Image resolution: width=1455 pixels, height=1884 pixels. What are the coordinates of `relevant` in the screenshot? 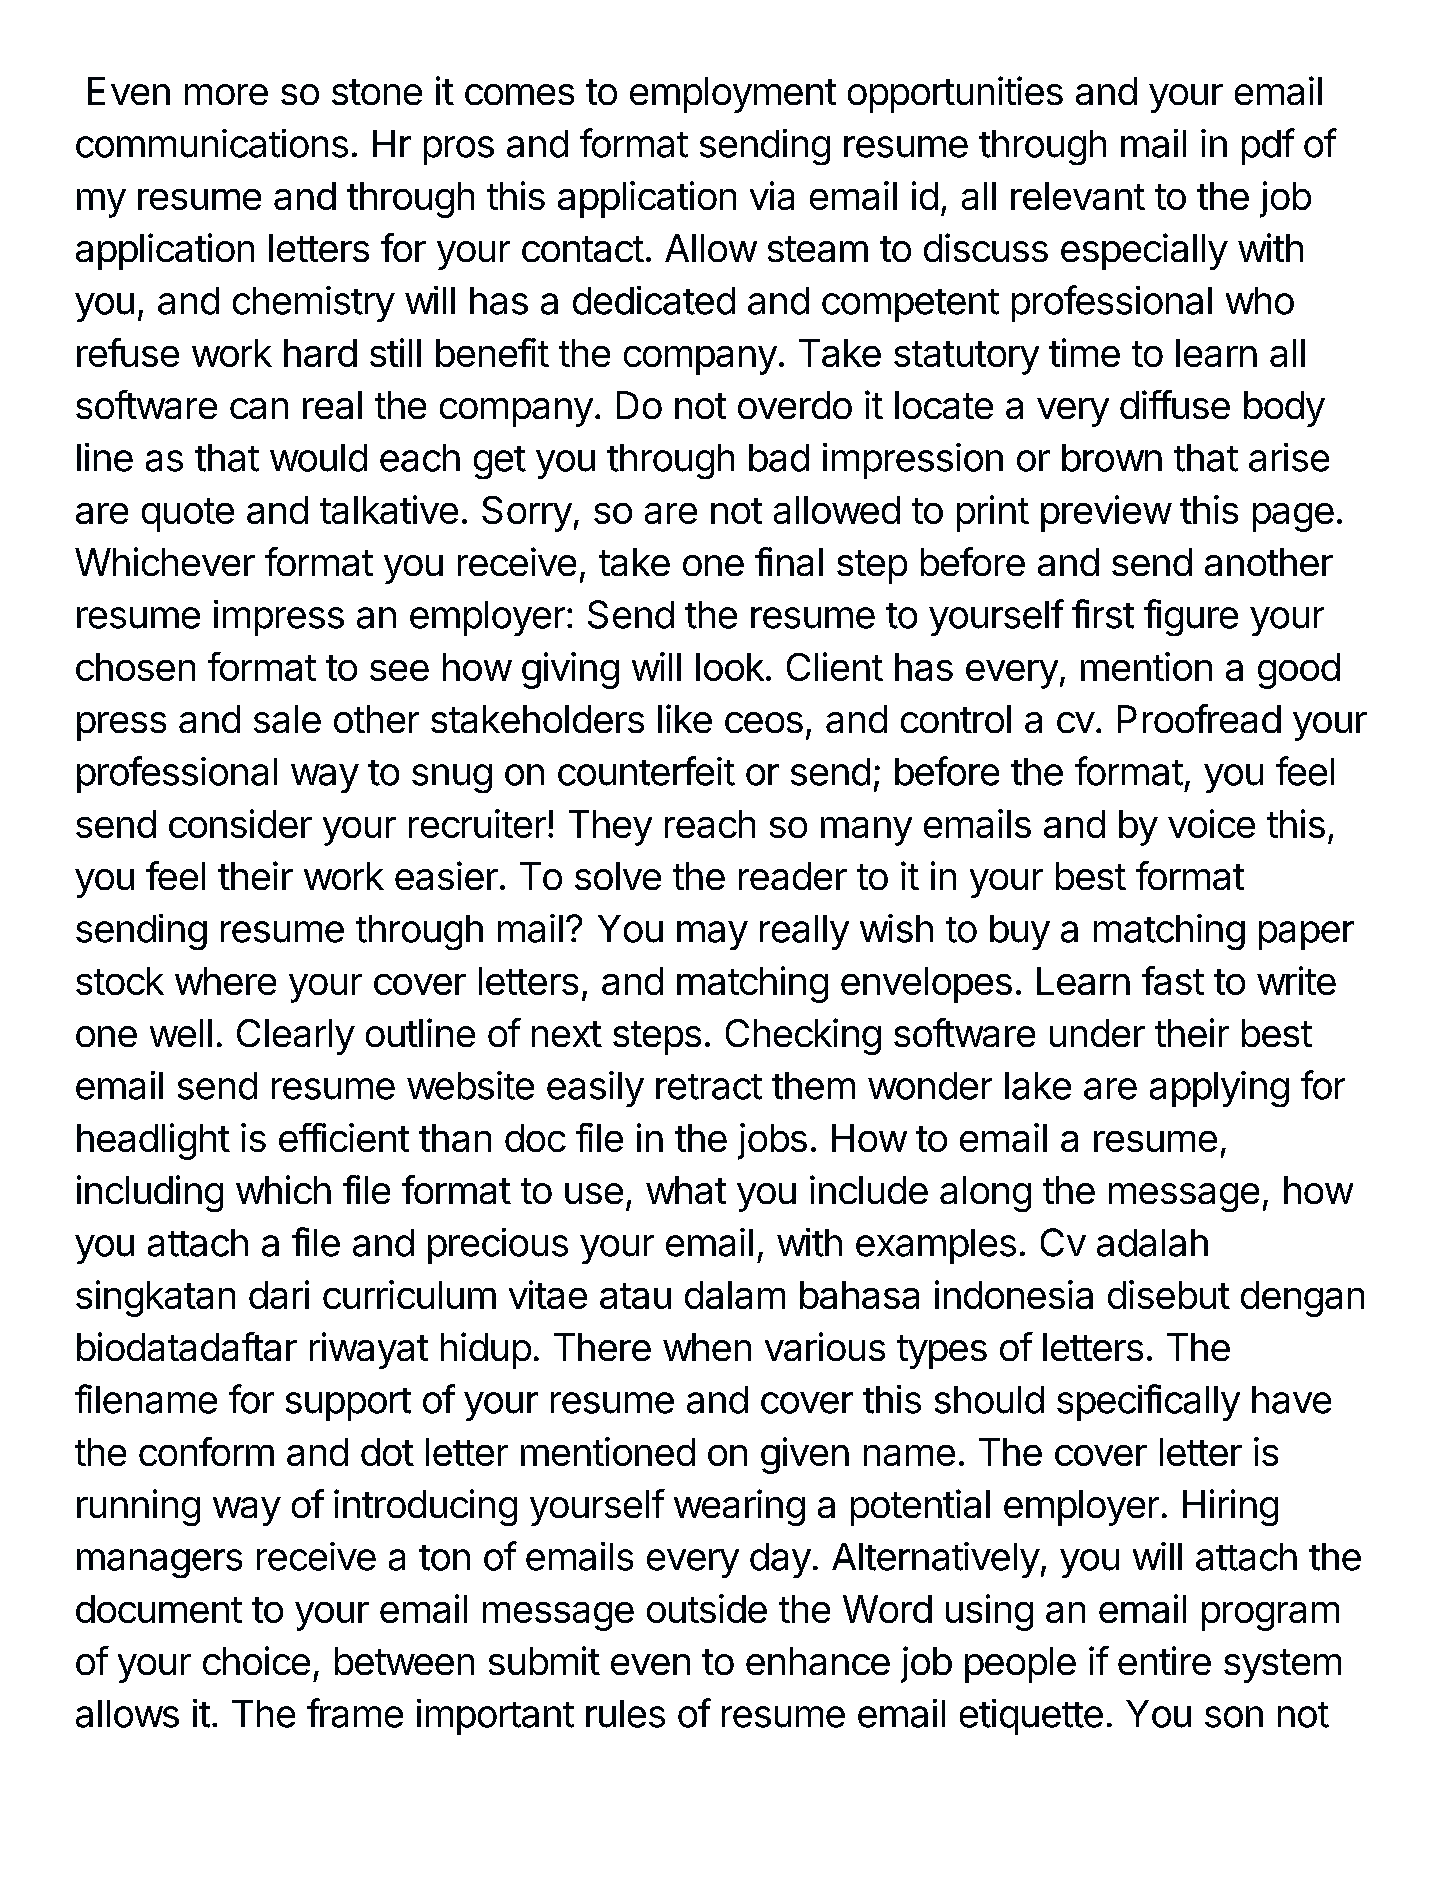 It's located at (1078, 196).
